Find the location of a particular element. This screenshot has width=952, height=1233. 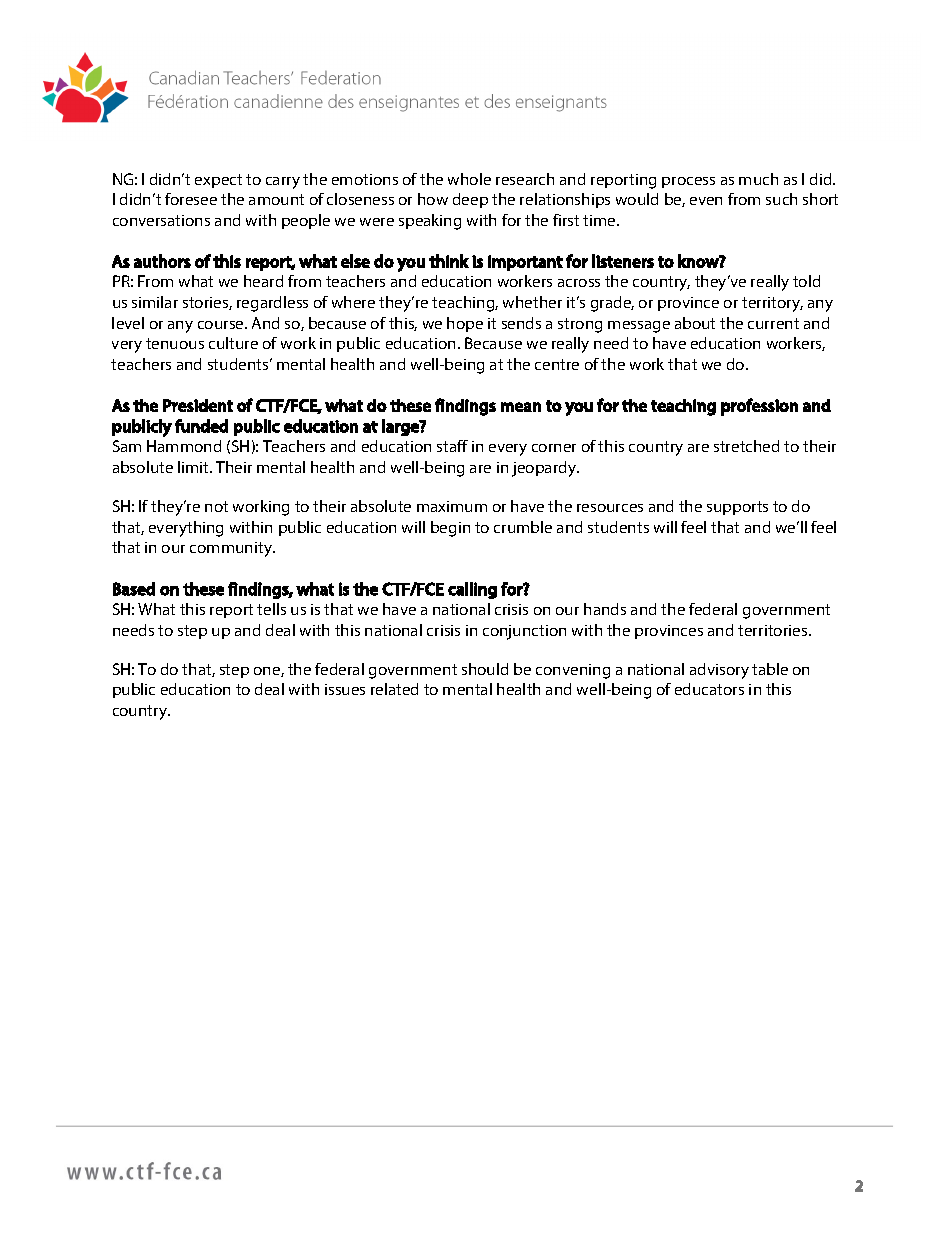

current is located at coordinates (773, 323).
